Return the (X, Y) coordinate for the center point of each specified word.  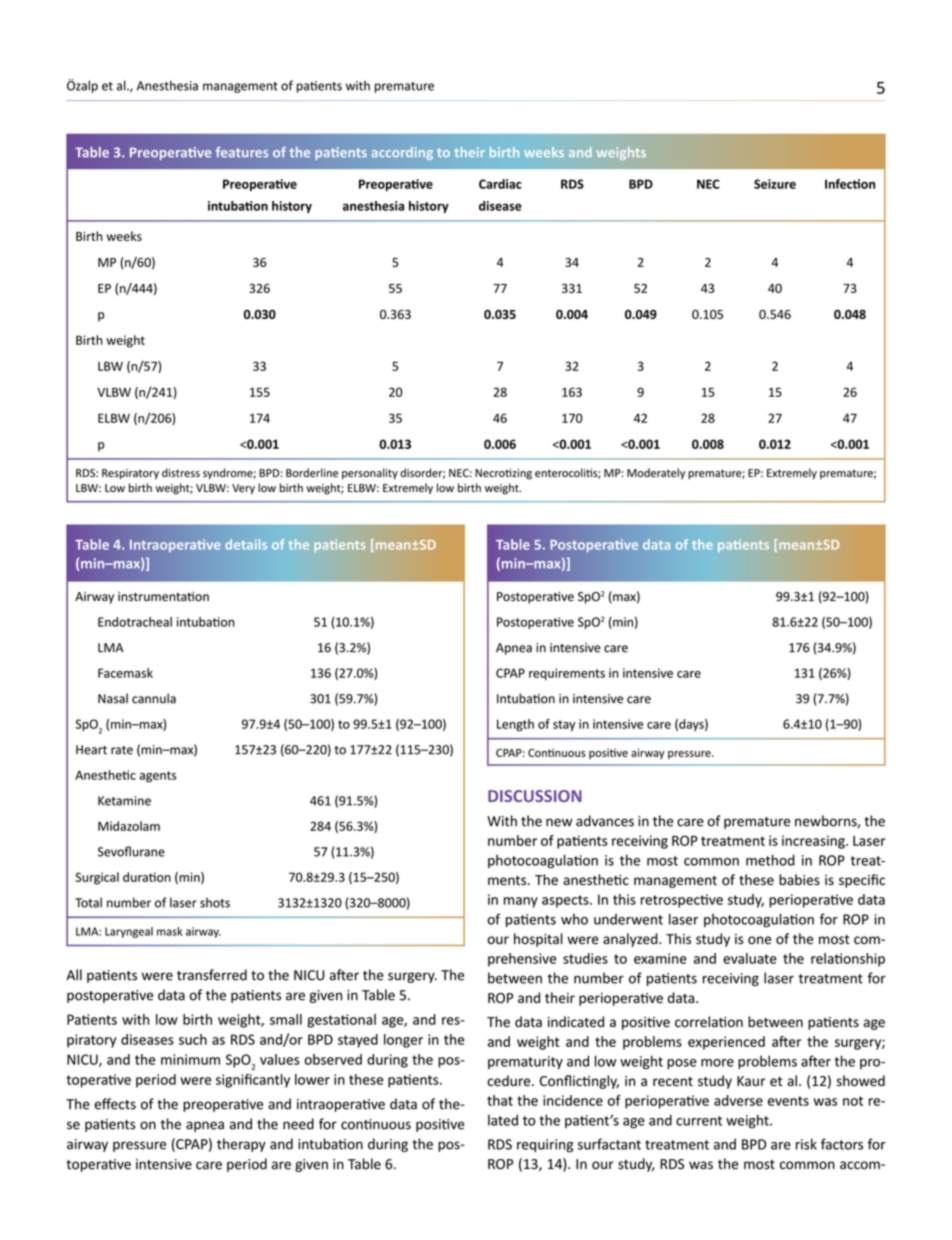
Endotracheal (135, 622)
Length (515, 725)
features (242, 152)
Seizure (775, 184)
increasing (814, 842)
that (500, 1100)
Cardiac (500, 184)
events (788, 1101)
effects (115, 1104)
